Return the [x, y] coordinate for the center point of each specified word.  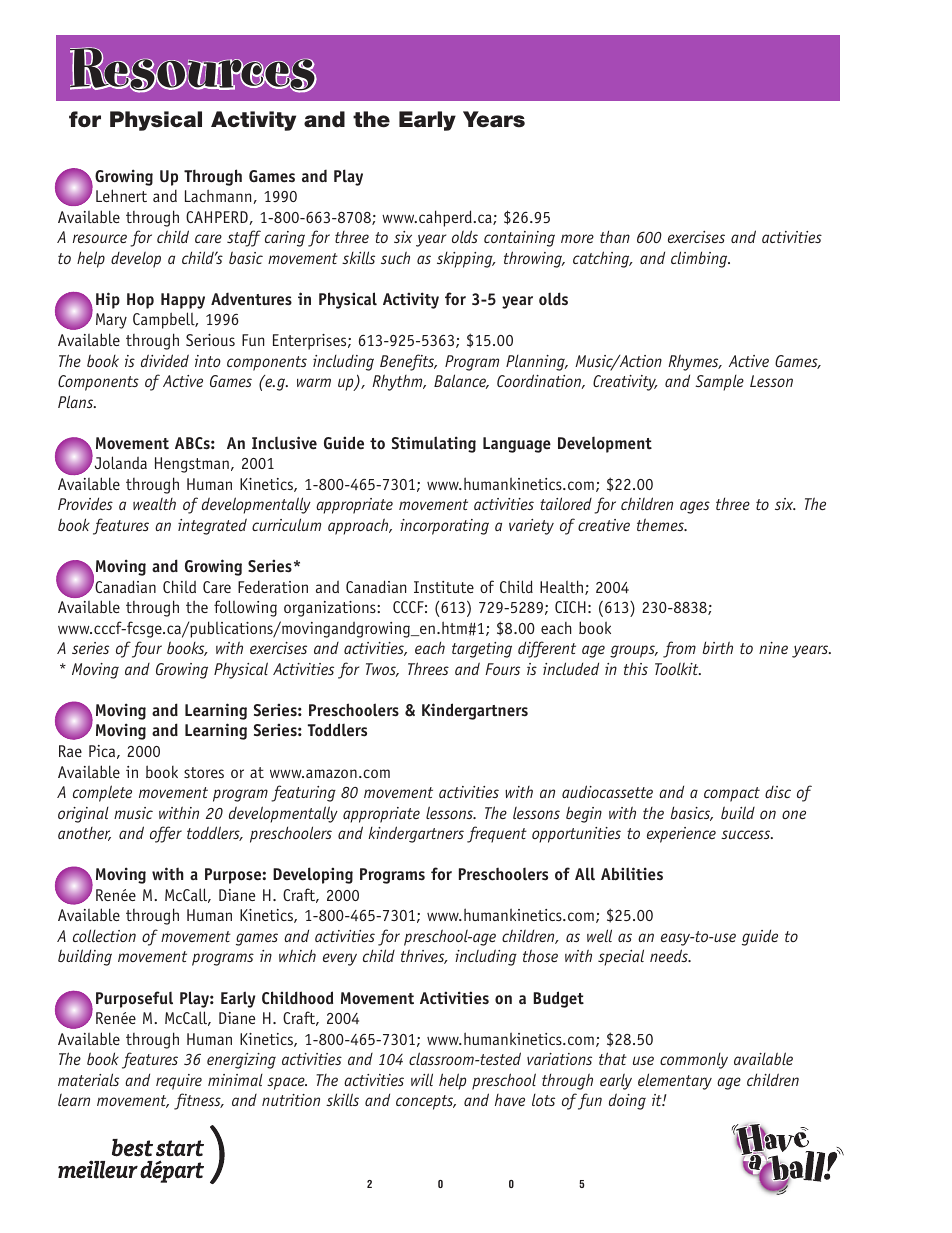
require [179, 1082]
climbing [700, 259]
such [395, 257]
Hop [140, 301]
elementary [675, 1081]
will [422, 1079]
